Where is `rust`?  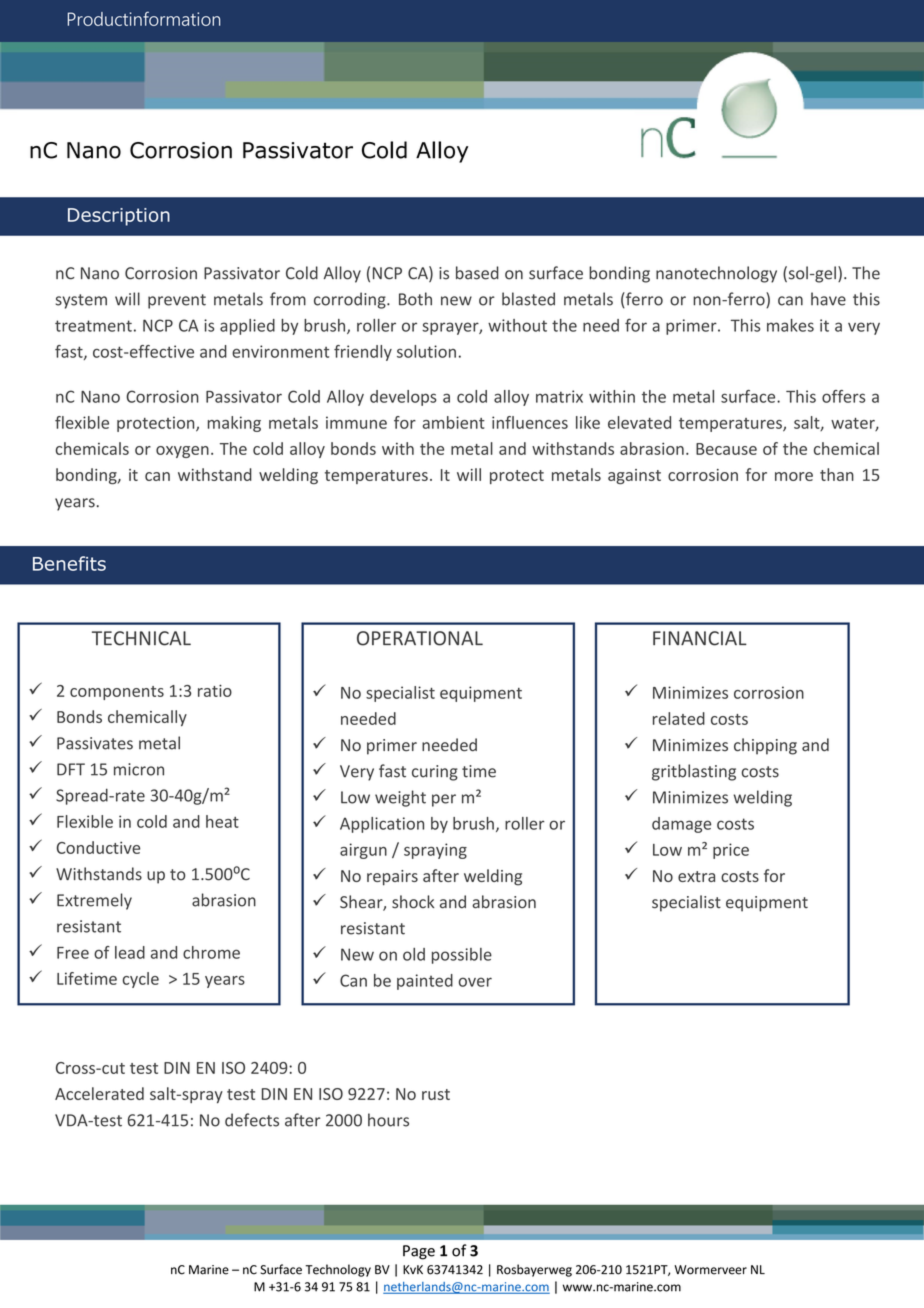
rust is located at coordinates (436, 1094).
